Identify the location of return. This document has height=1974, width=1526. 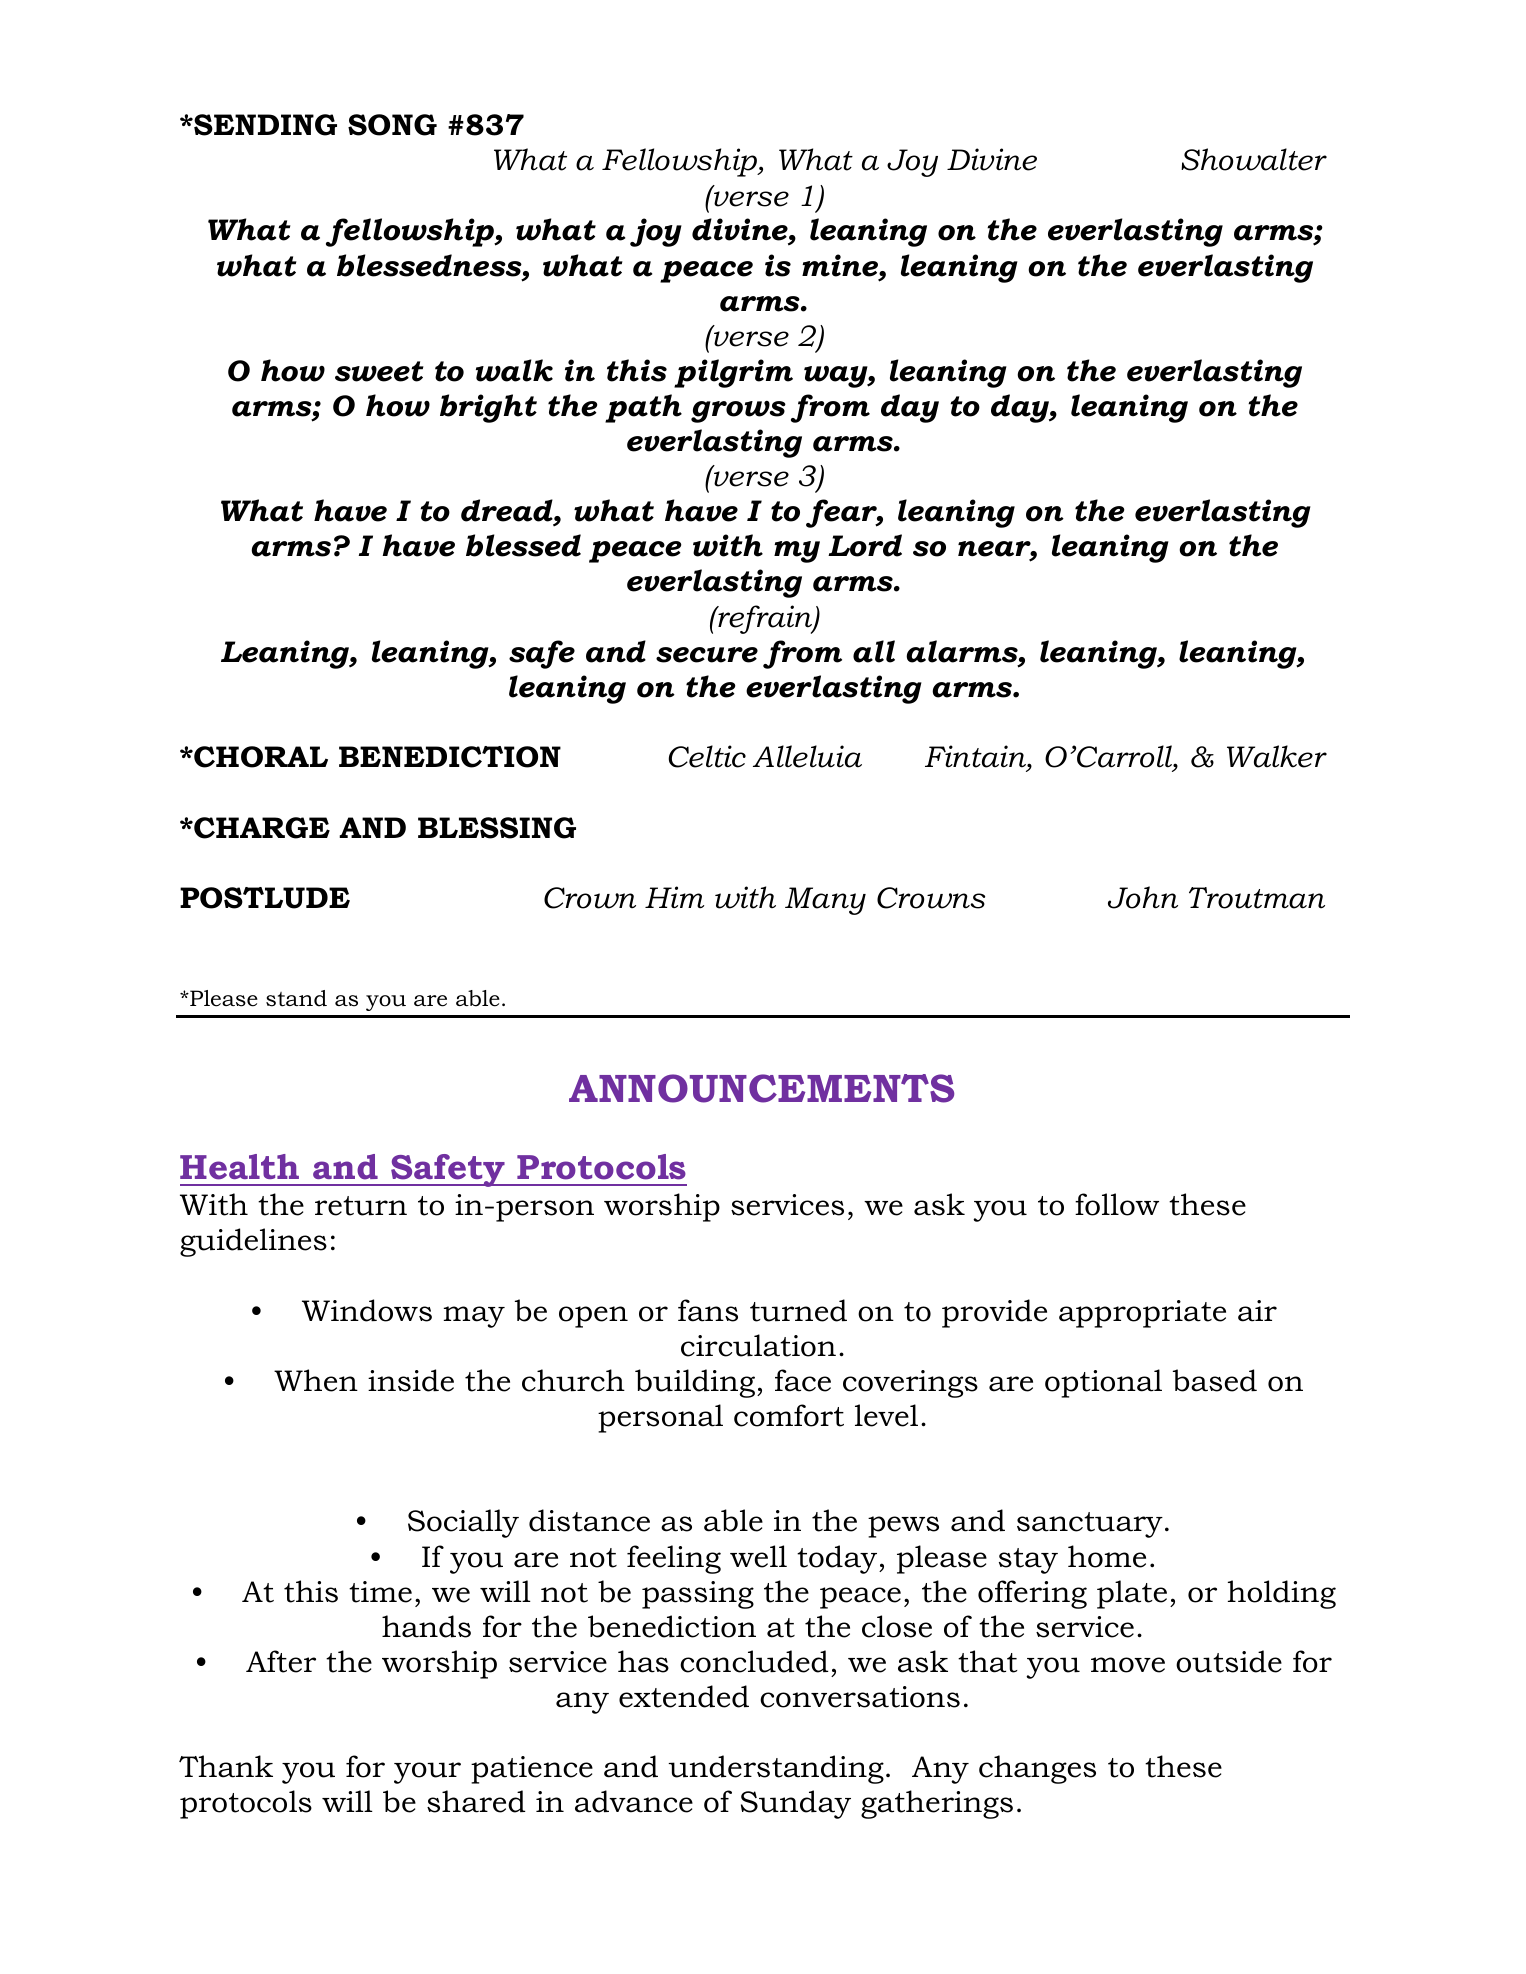
(361, 1206).
